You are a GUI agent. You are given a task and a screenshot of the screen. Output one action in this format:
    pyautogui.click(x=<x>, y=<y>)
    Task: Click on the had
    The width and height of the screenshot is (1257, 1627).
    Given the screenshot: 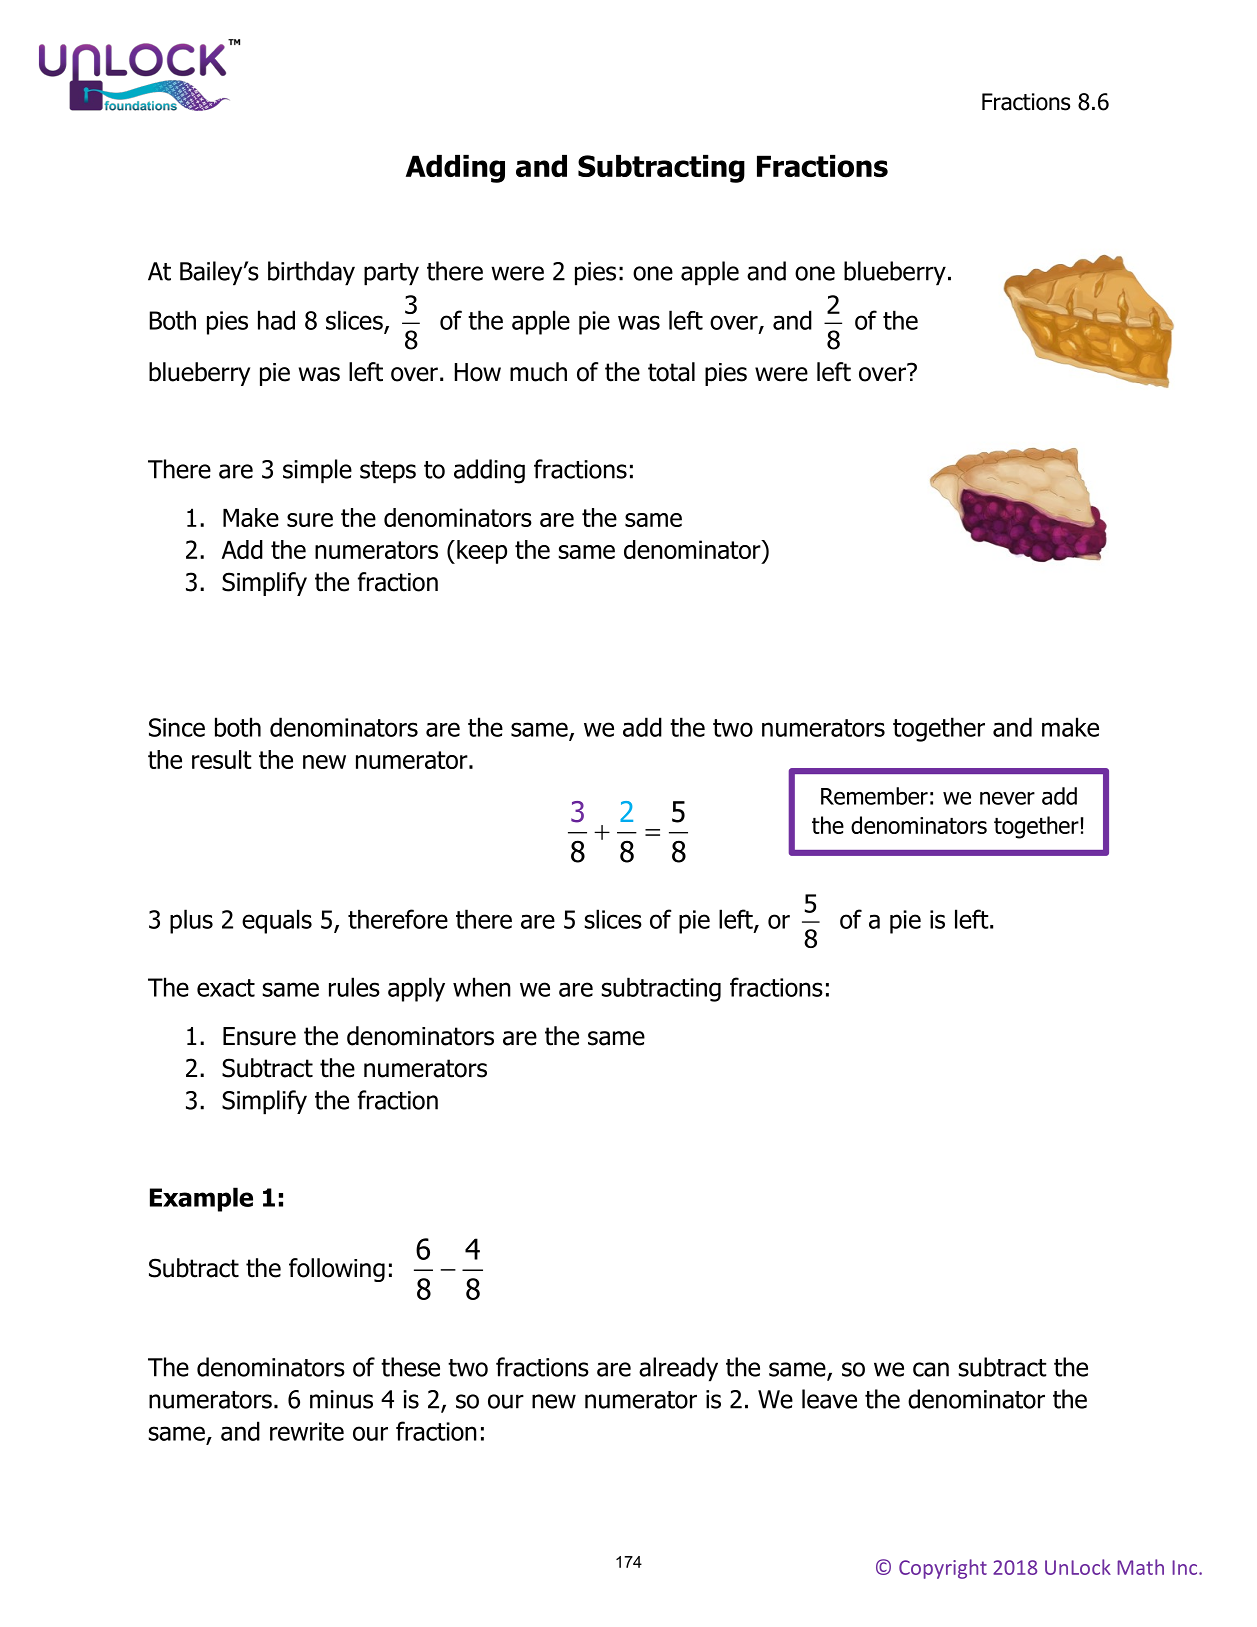 What is the action you would take?
    pyautogui.click(x=276, y=320)
